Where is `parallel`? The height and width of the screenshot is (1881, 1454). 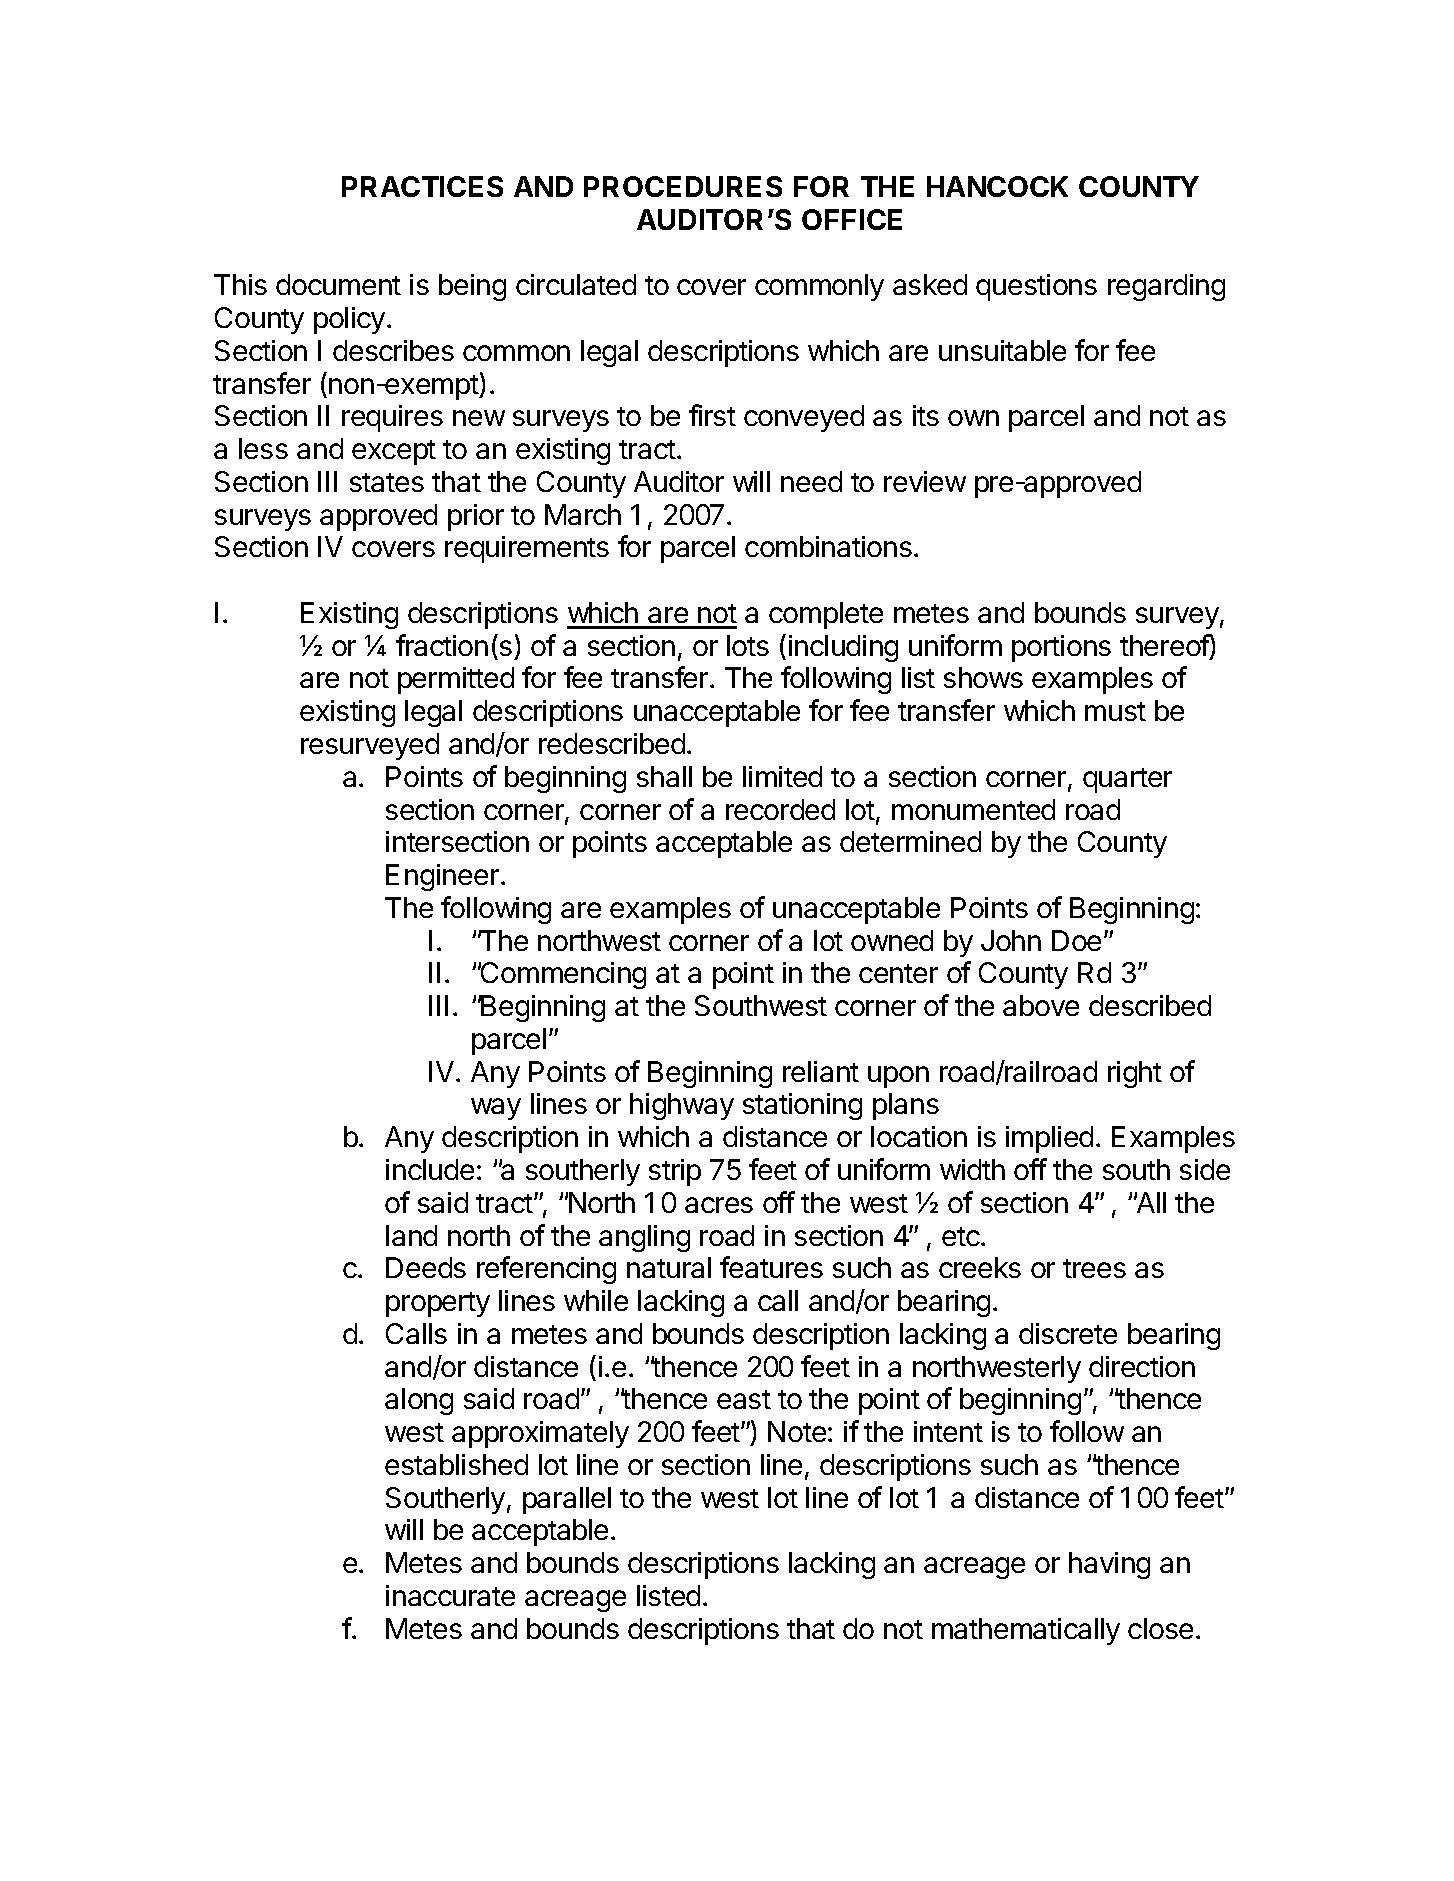 parallel is located at coordinates (567, 1500).
